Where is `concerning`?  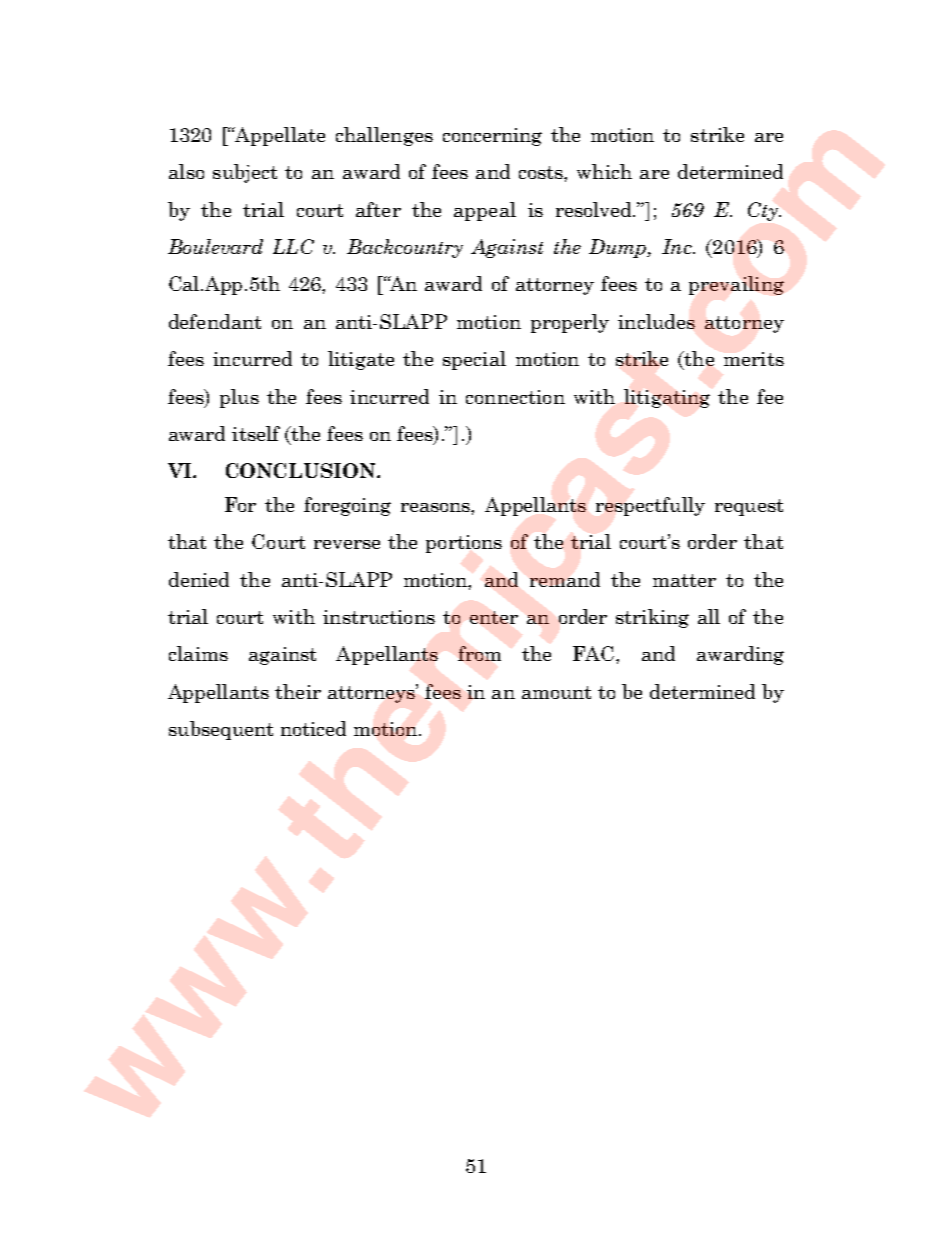 concerning is located at coordinates (492, 137).
